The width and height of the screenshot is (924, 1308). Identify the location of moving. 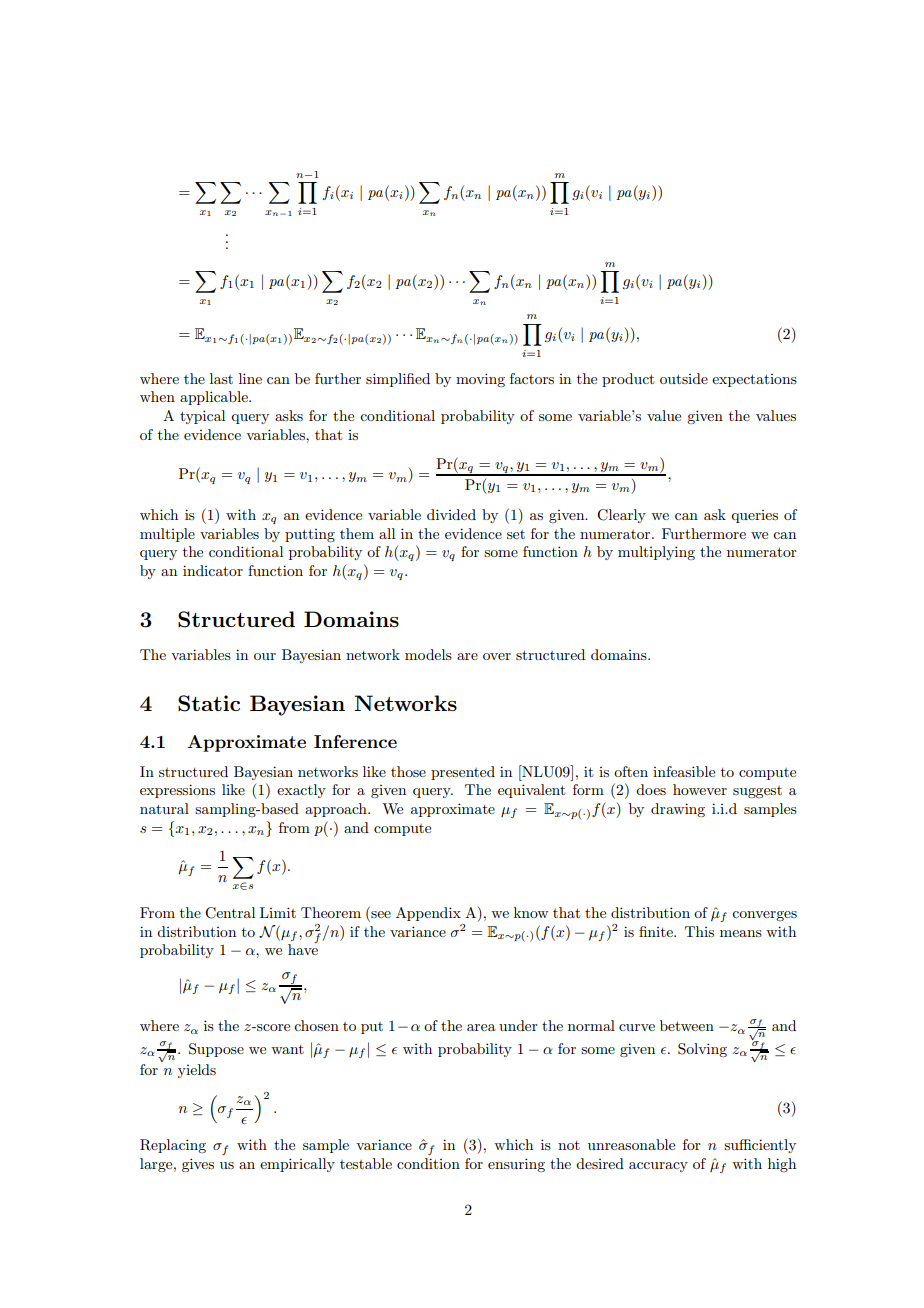
(480, 380).
